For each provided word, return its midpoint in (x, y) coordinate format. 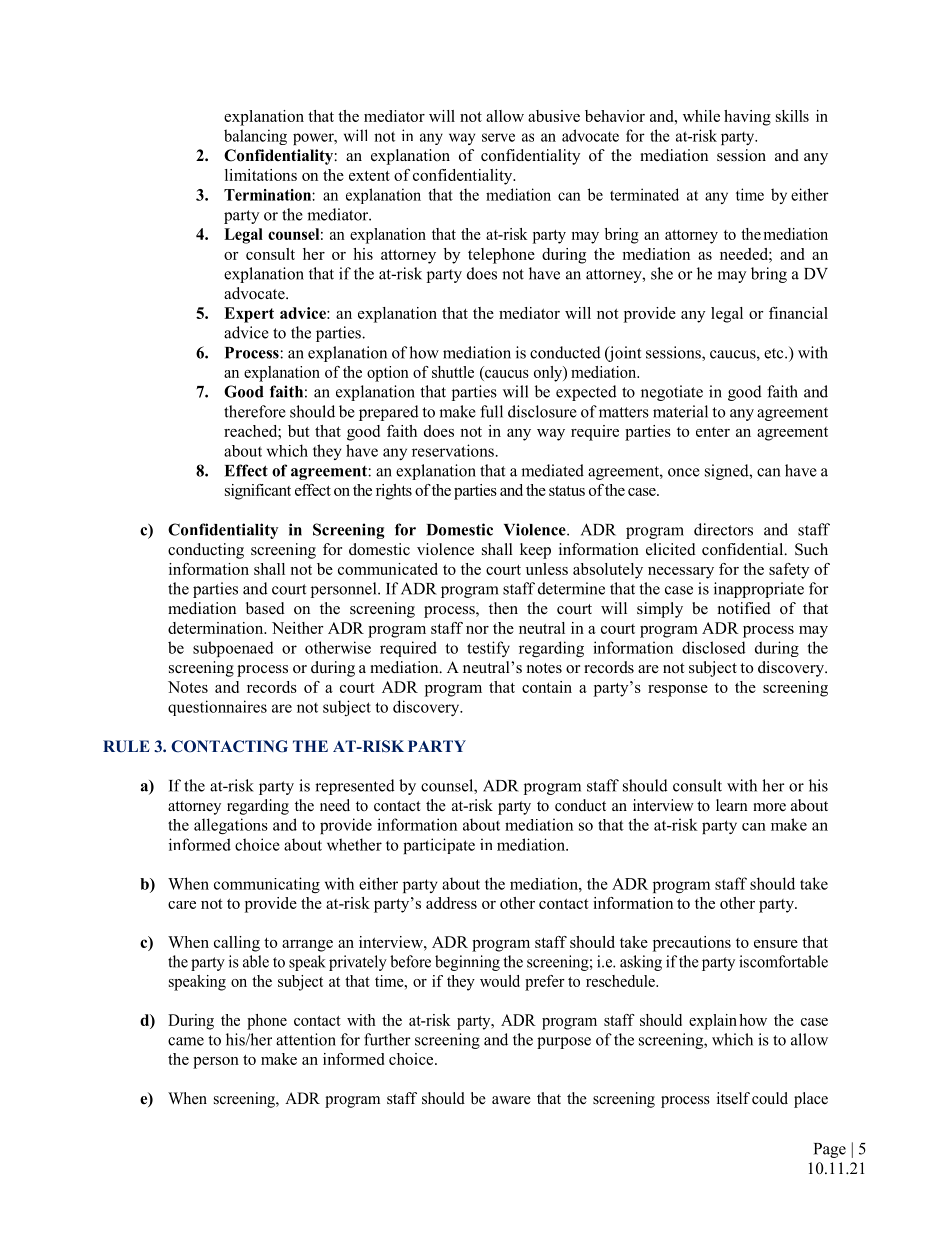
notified (744, 608)
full (491, 411)
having (747, 118)
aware (511, 1100)
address (451, 903)
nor (477, 630)
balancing (255, 137)
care (182, 905)
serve (498, 137)
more (769, 807)
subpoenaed (233, 649)
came (186, 1041)
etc (775, 353)
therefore (255, 411)
